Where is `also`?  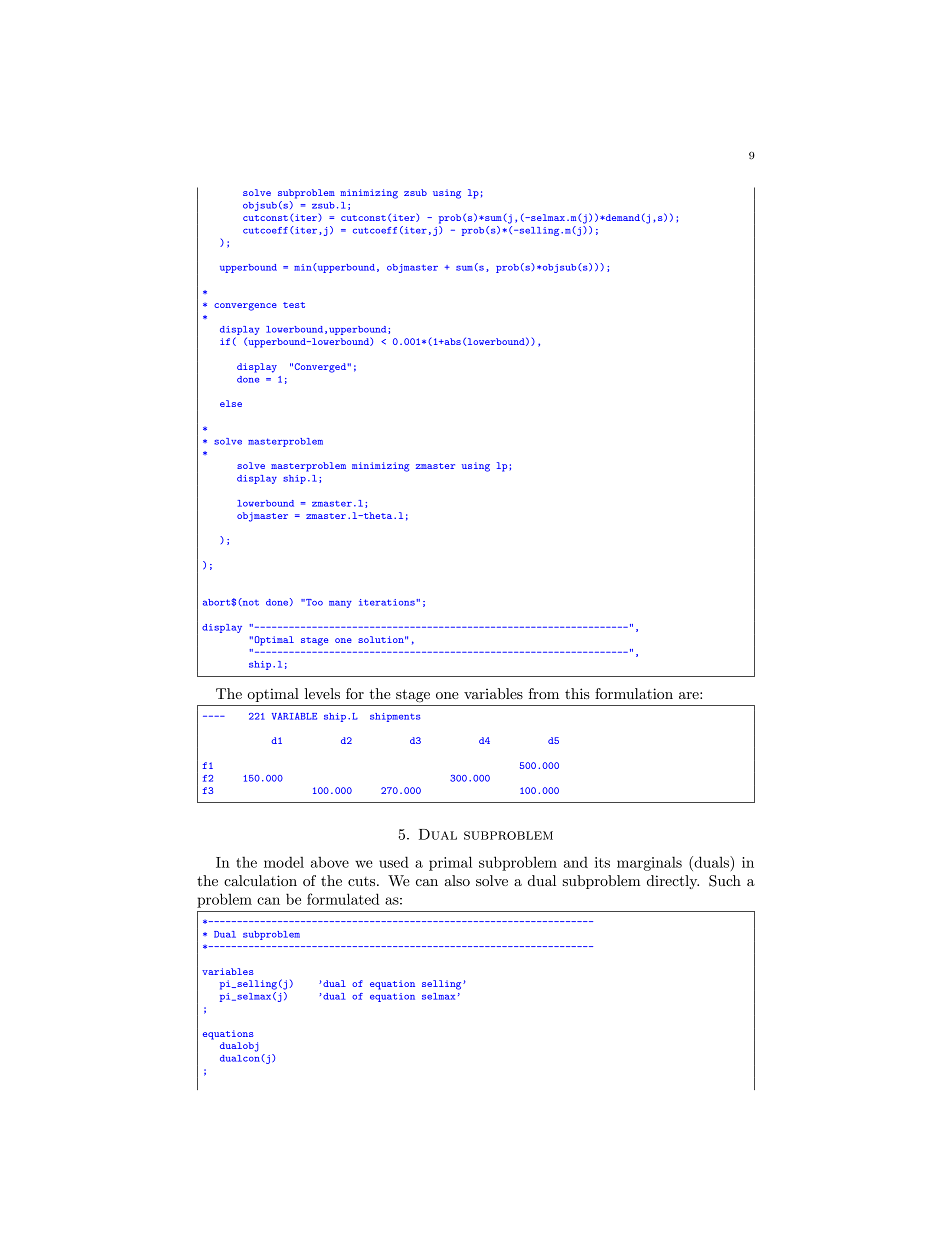
also is located at coordinates (457, 880).
